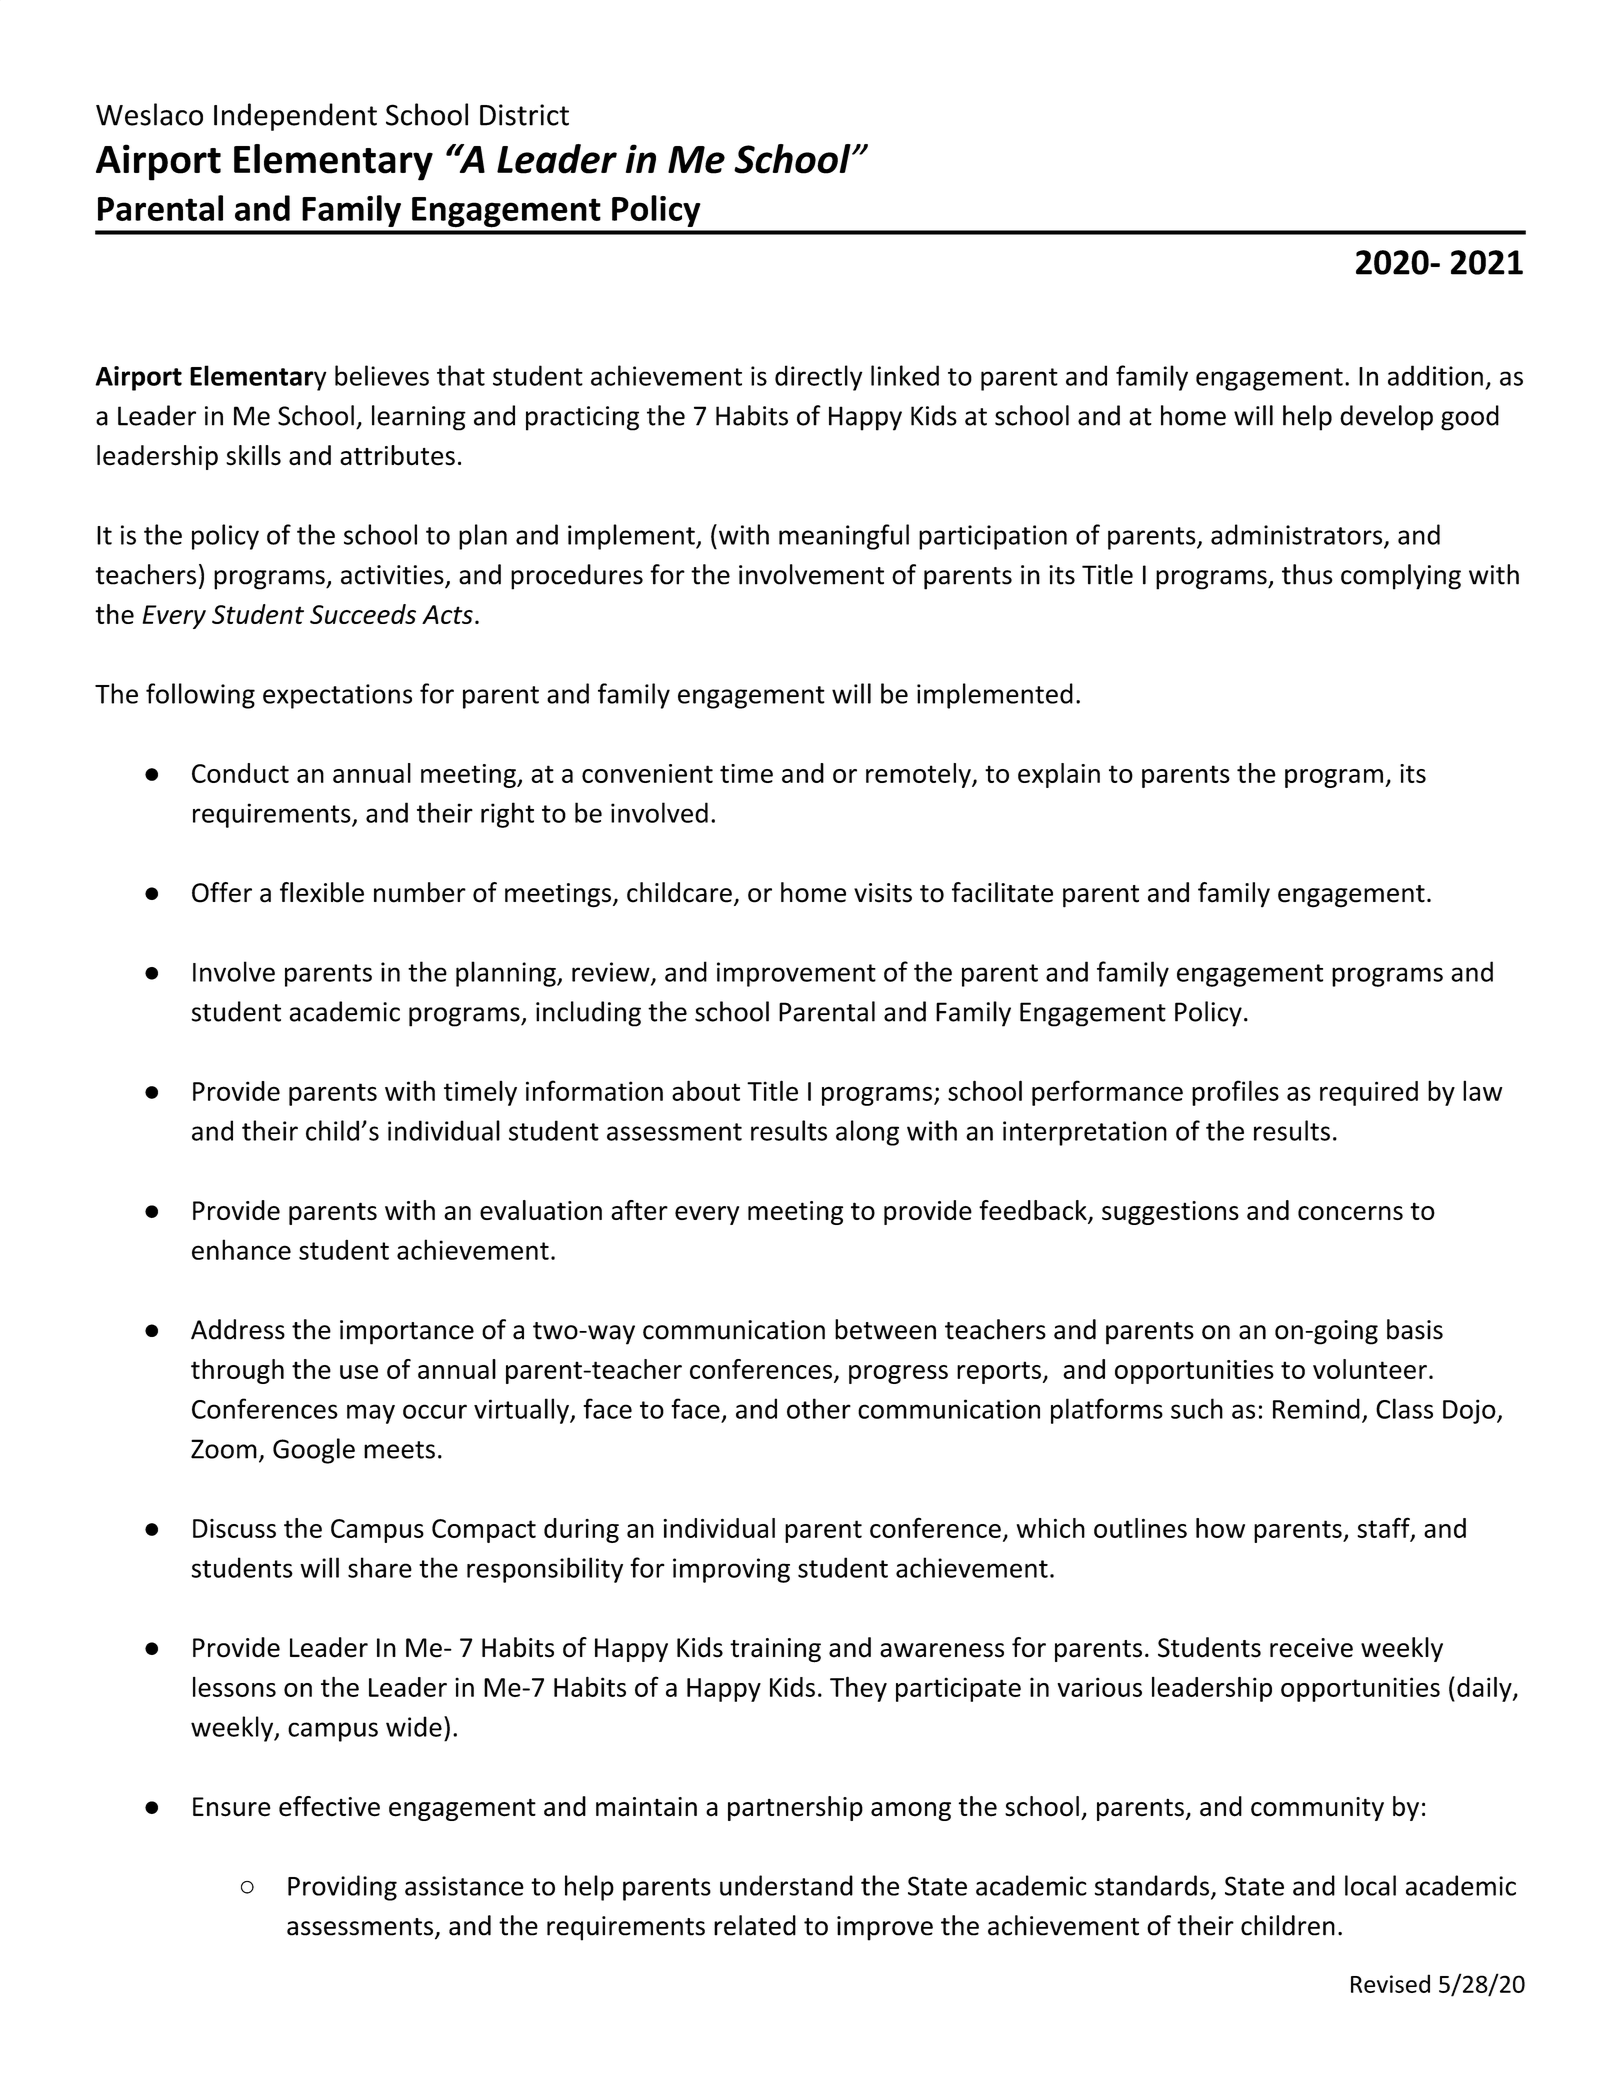 The height and width of the screenshot is (2098, 1621). I want to click on addition, so click(1435, 375).
